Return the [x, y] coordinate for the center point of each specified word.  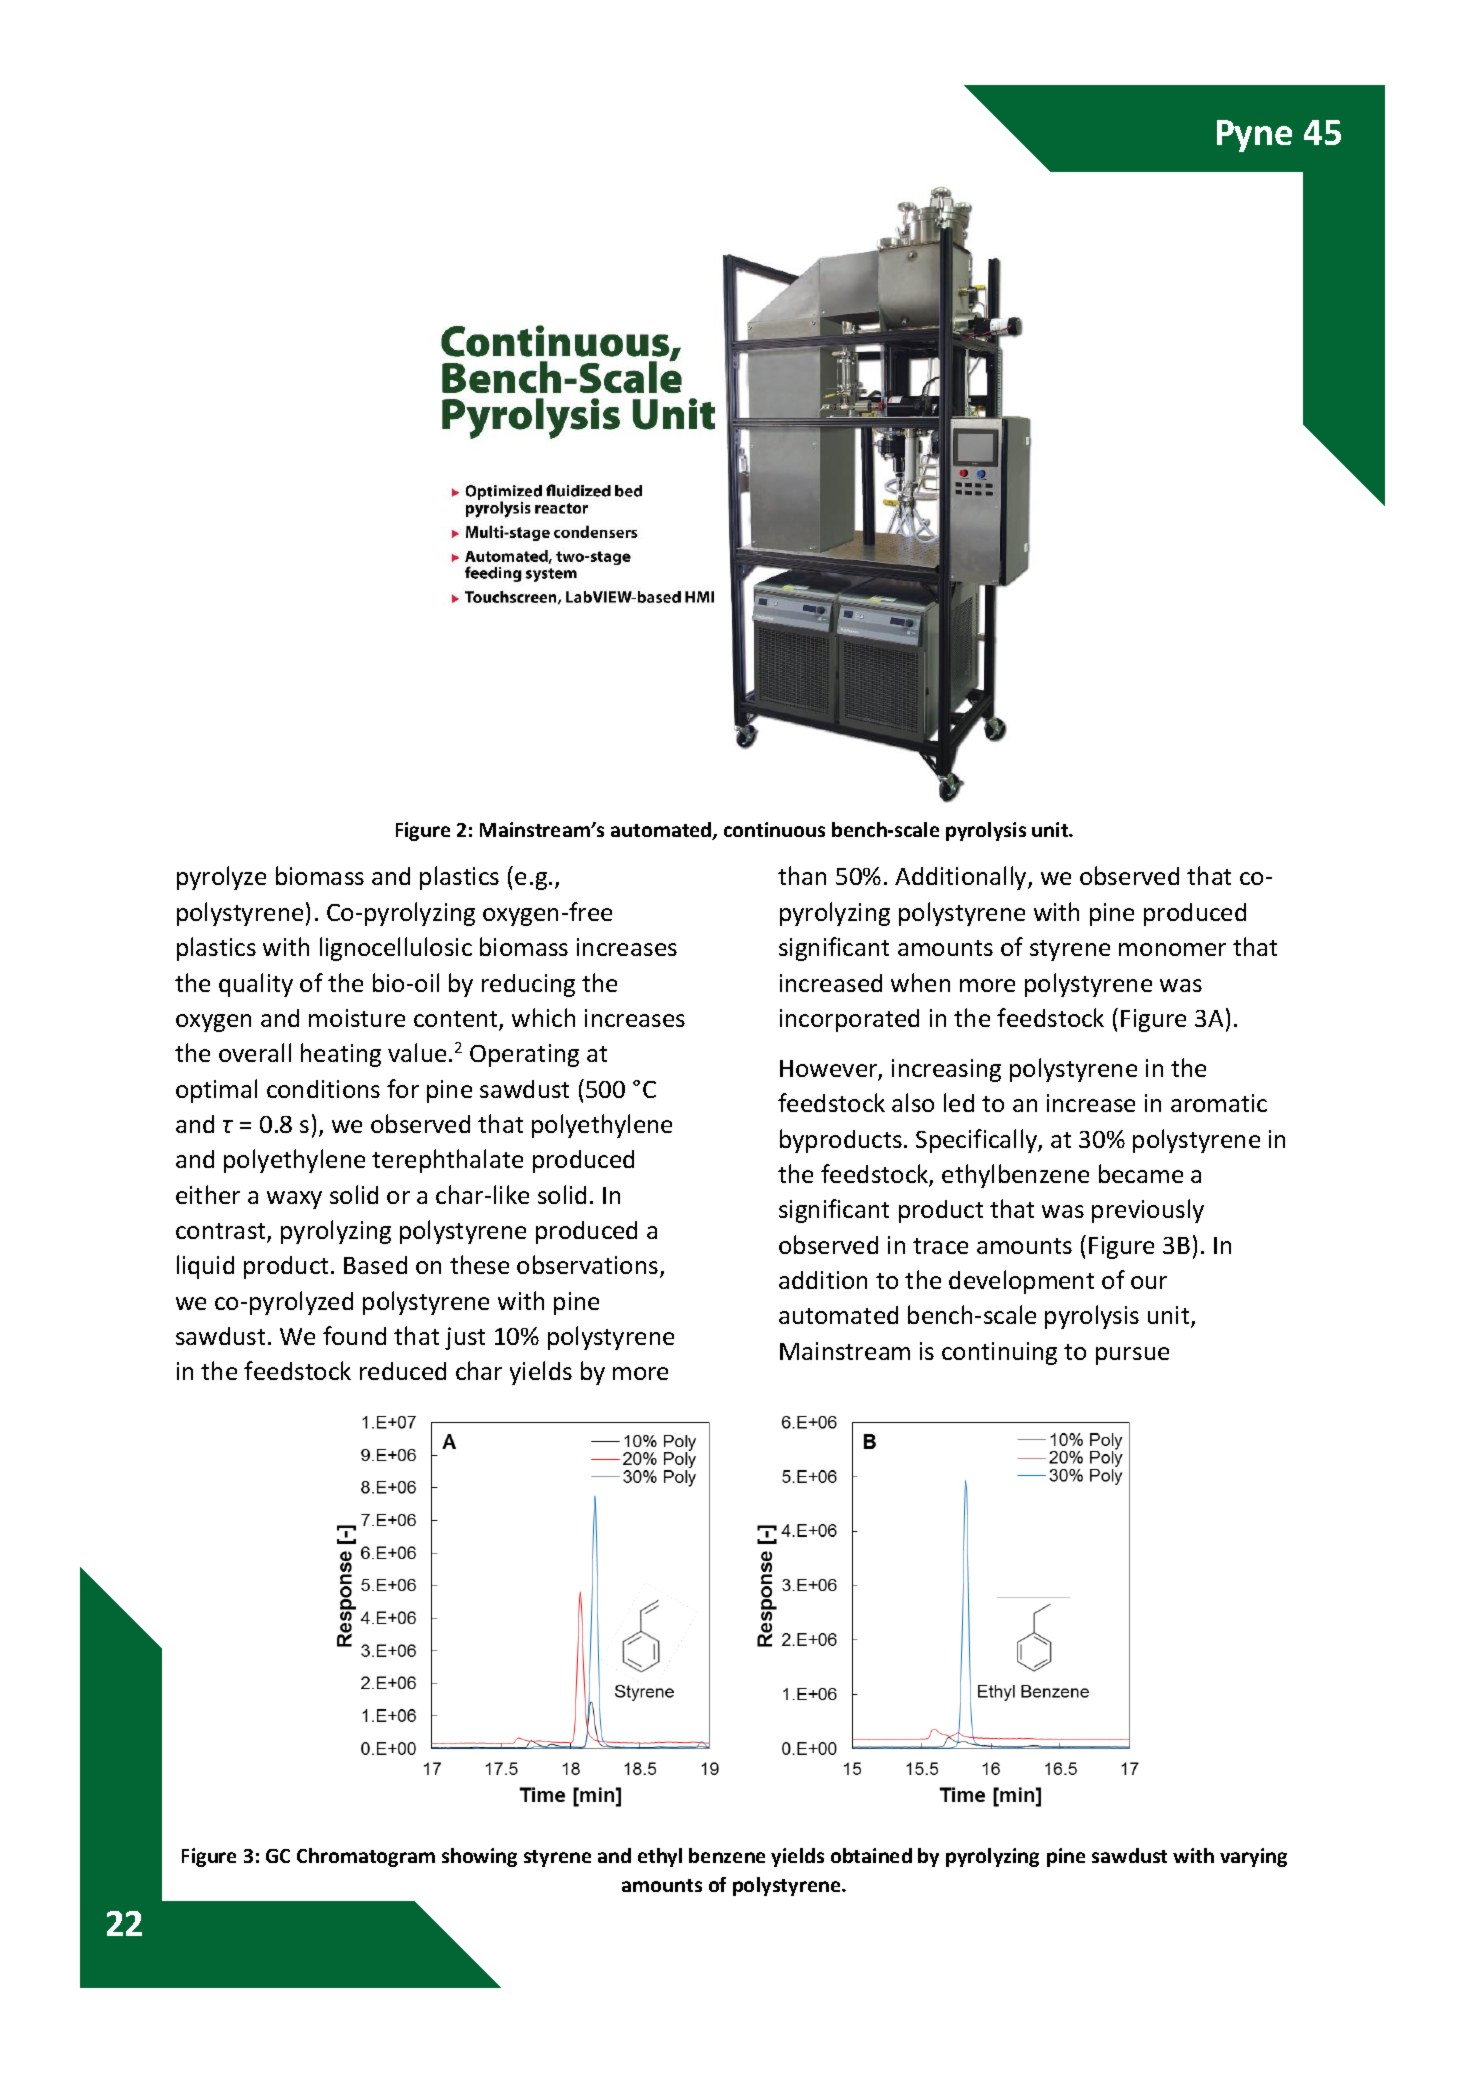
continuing [999, 1353]
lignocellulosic [396, 949]
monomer [1172, 949]
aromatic [1219, 1103]
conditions [323, 1089]
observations [587, 1264]
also [913, 1102]
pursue [1132, 1356]
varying [1253, 1857]
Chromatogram [366, 1857]
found [354, 1335]
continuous [774, 829]
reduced [403, 1371]
